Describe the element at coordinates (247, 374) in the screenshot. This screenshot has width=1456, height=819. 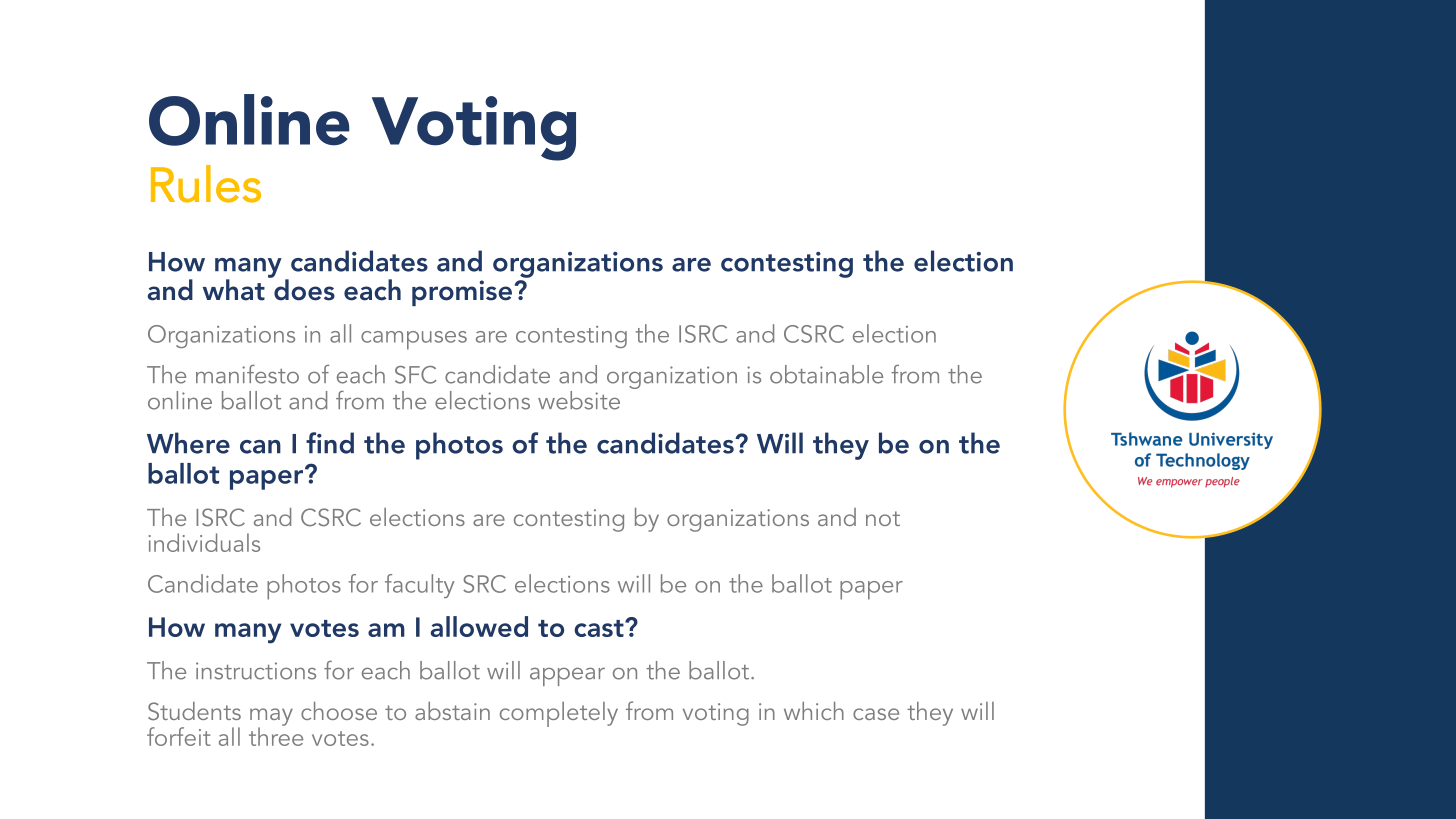
I see `manifesto` at that location.
